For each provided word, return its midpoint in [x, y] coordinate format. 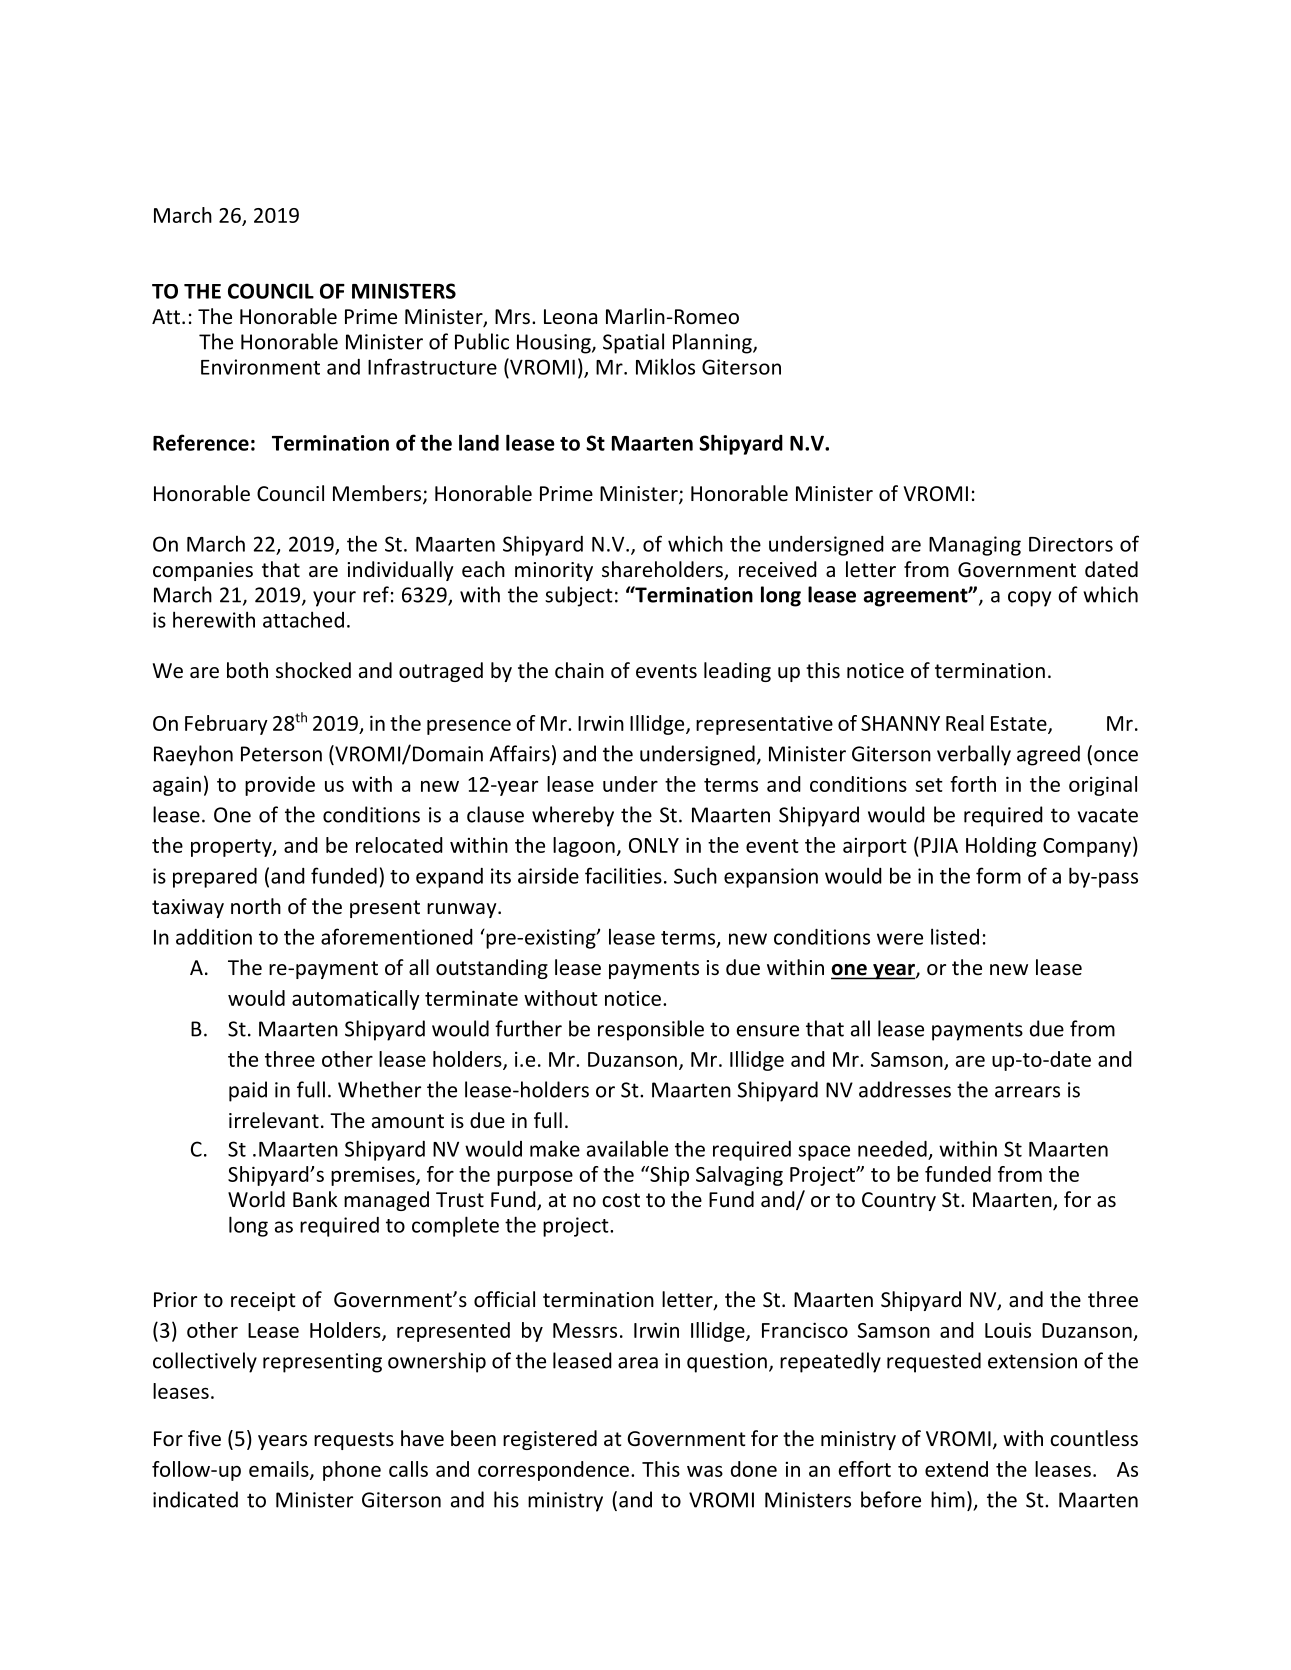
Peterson [281, 754]
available [627, 1148]
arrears [1027, 1092]
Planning [713, 343]
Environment [260, 367]
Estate [1020, 724]
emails [280, 1470]
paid [248, 1091]
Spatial [633, 343]
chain [579, 670]
